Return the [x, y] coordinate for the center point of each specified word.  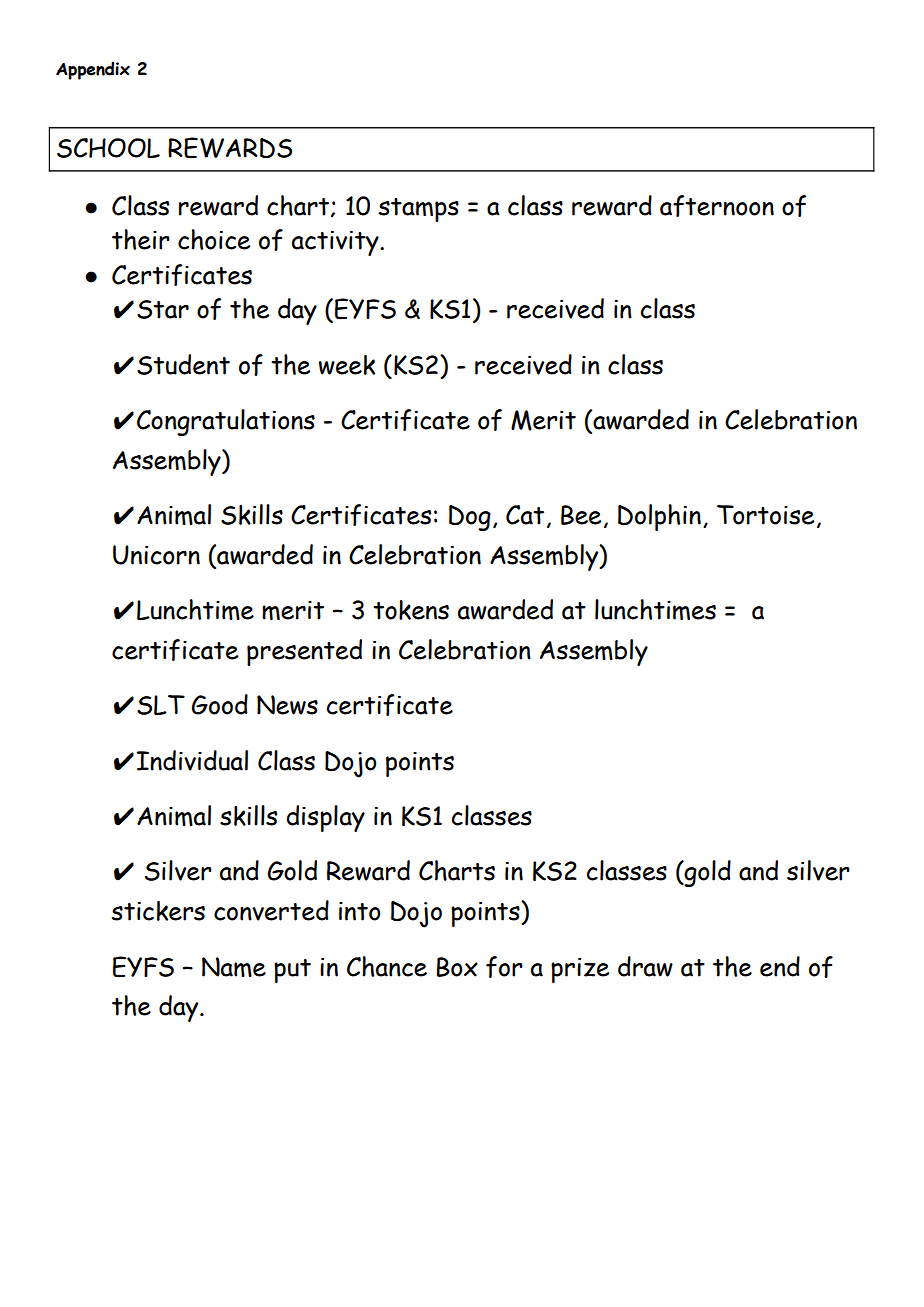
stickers [158, 911]
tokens [411, 610]
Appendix [93, 70]
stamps [419, 210]
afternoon [717, 206]
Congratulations [226, 422]
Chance [387, 966]
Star [163, 309]
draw [645, 966]
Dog [470, 518]
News [287, 705]
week [347, 365]
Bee [581, 515]
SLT [161, 705]
